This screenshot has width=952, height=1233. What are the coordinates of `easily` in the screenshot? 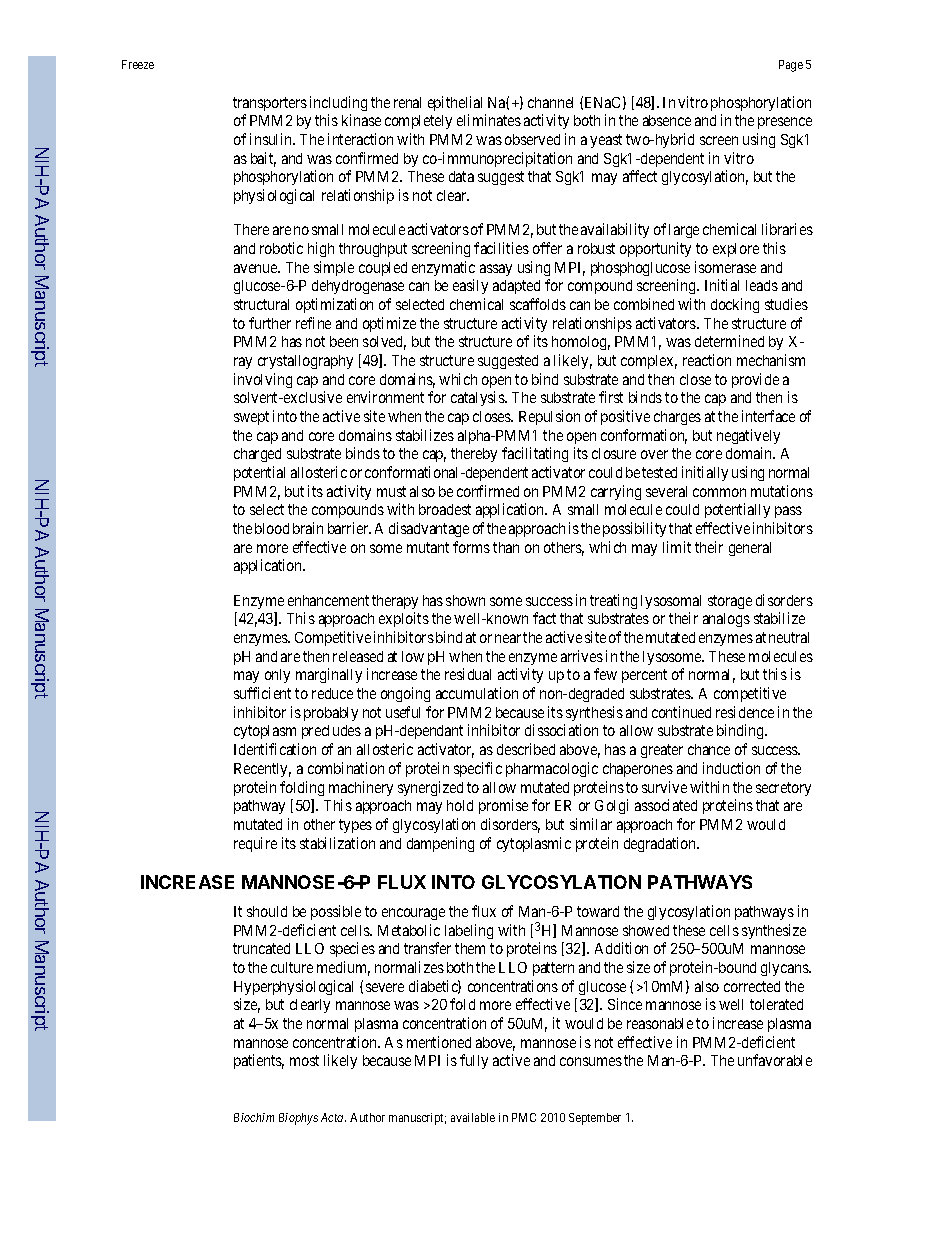 It's located at (470, 286).
